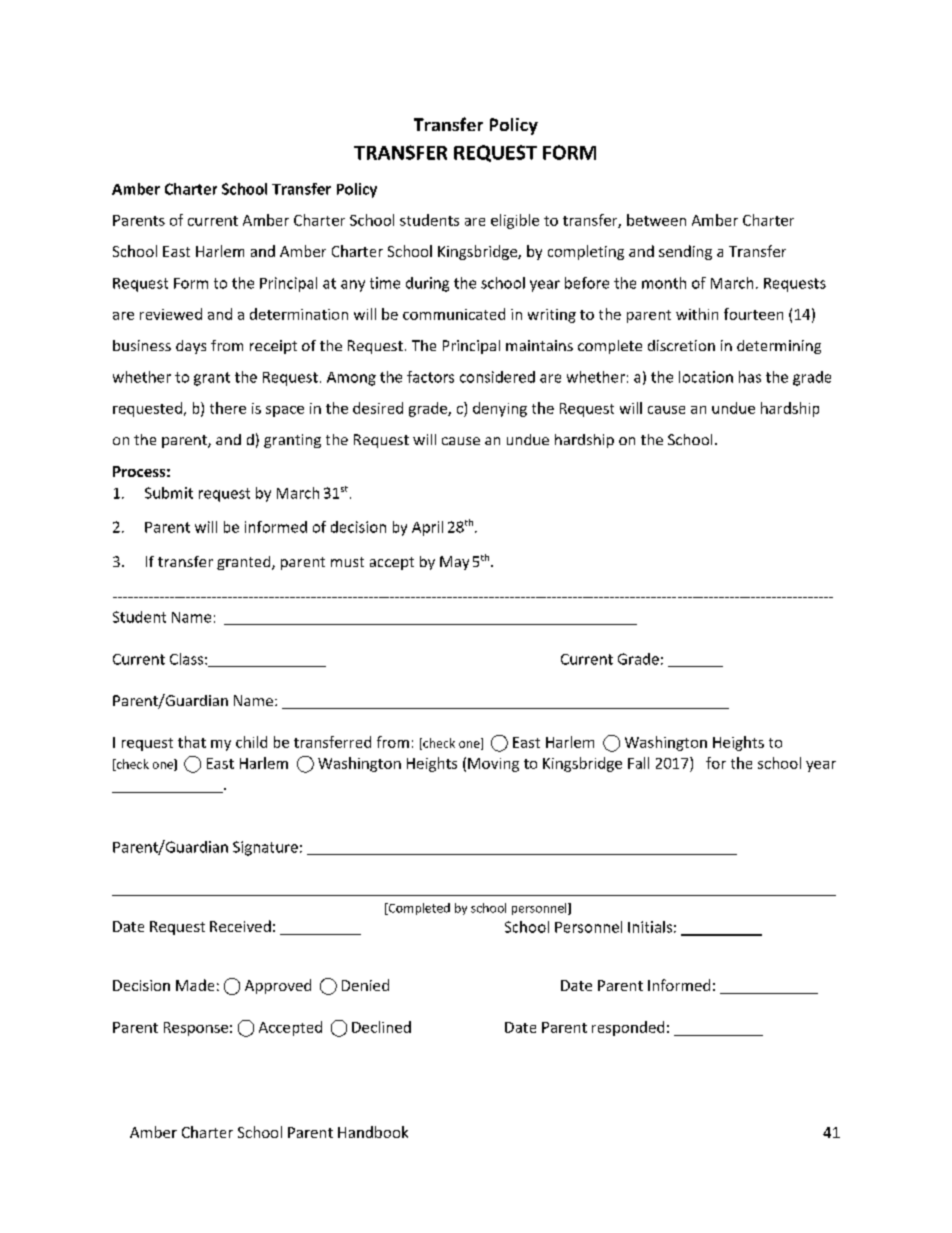  I want to click on Denied, so click(365, 985).
